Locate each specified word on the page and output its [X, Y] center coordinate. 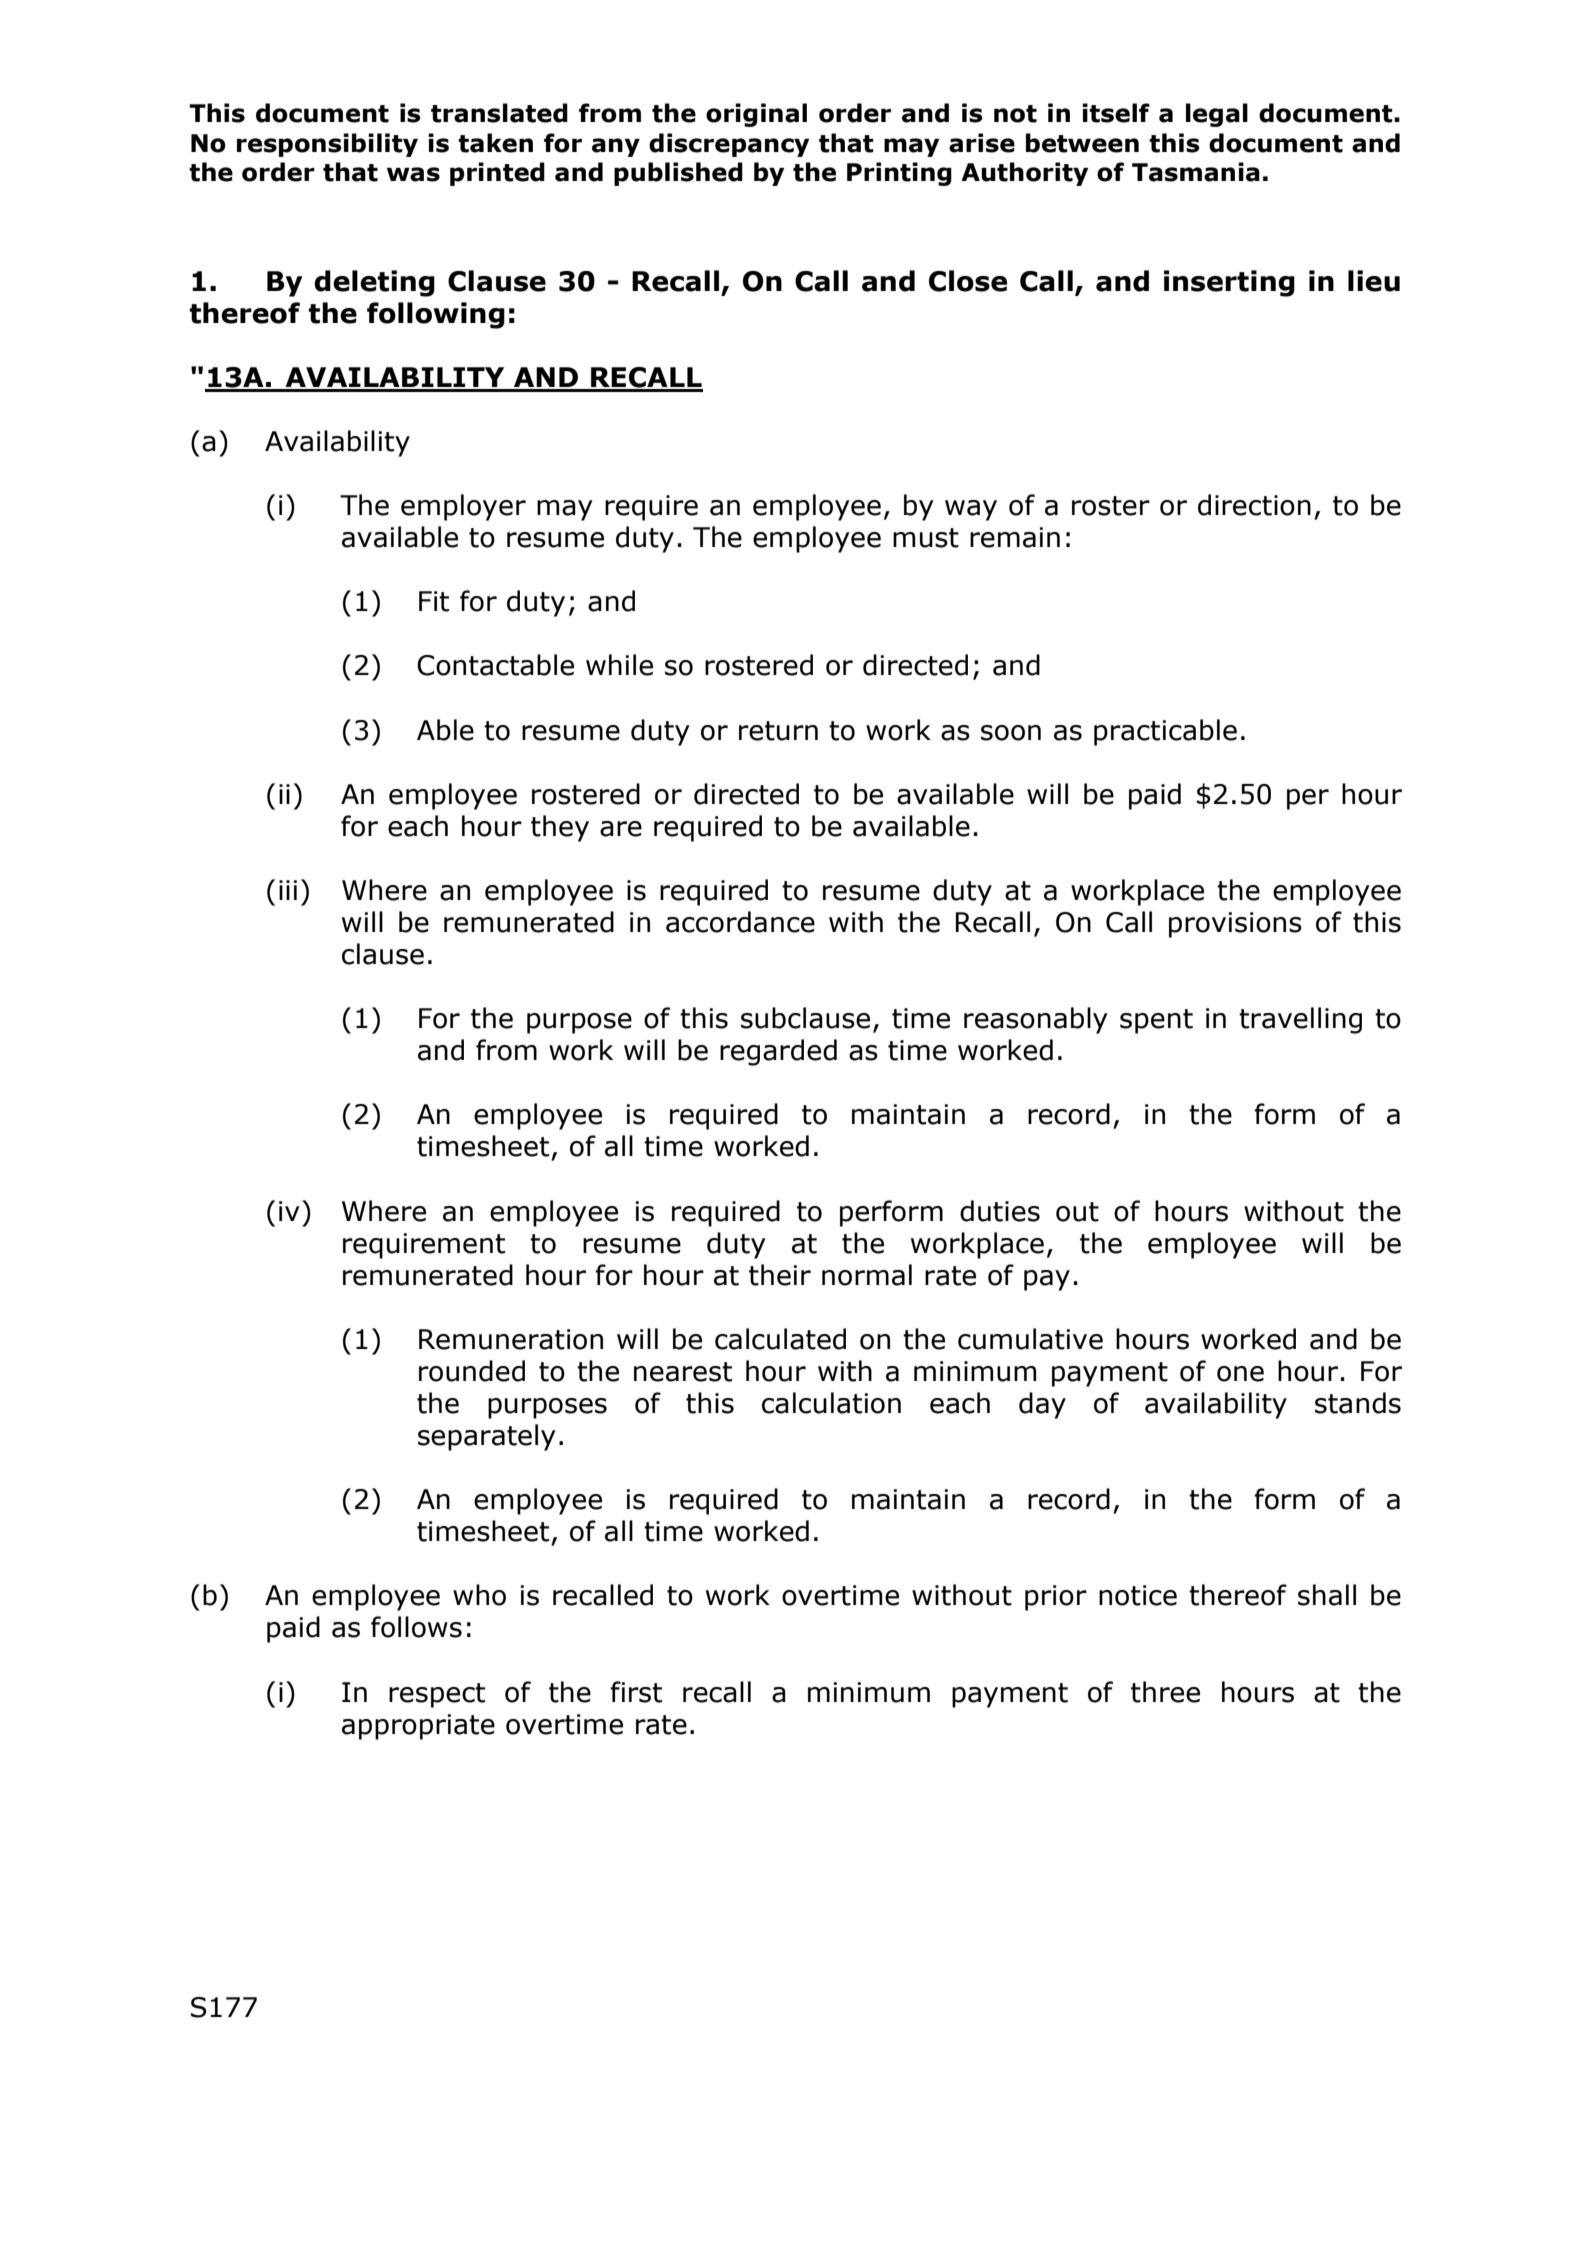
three [1165, 1692]
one [1240, 1374]
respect [437, 1695]
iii [288, 890]
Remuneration [511, 1339]
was [413, 174]
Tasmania [1196, 172]
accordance [740, 922]
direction [1254, 505]
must [926, 538]
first [636, 1692]
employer [463, 507]
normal [867, 1275]
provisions [1235, 925]
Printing [899, 174]
